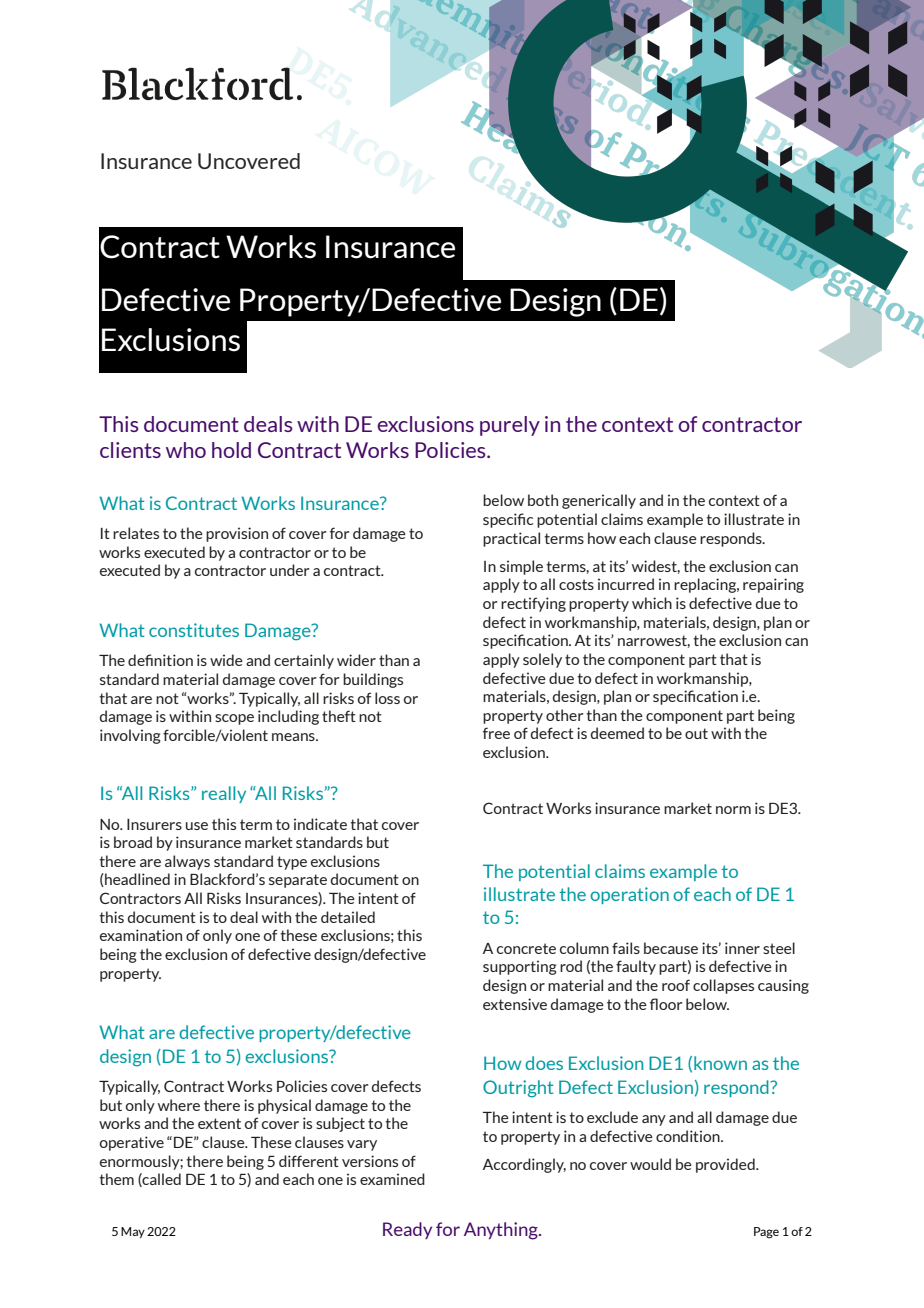 This screenshot has width=924, height=1308. Describe the element at coordinates (629, 895) in the screenshot. I see `operation` at that location.
